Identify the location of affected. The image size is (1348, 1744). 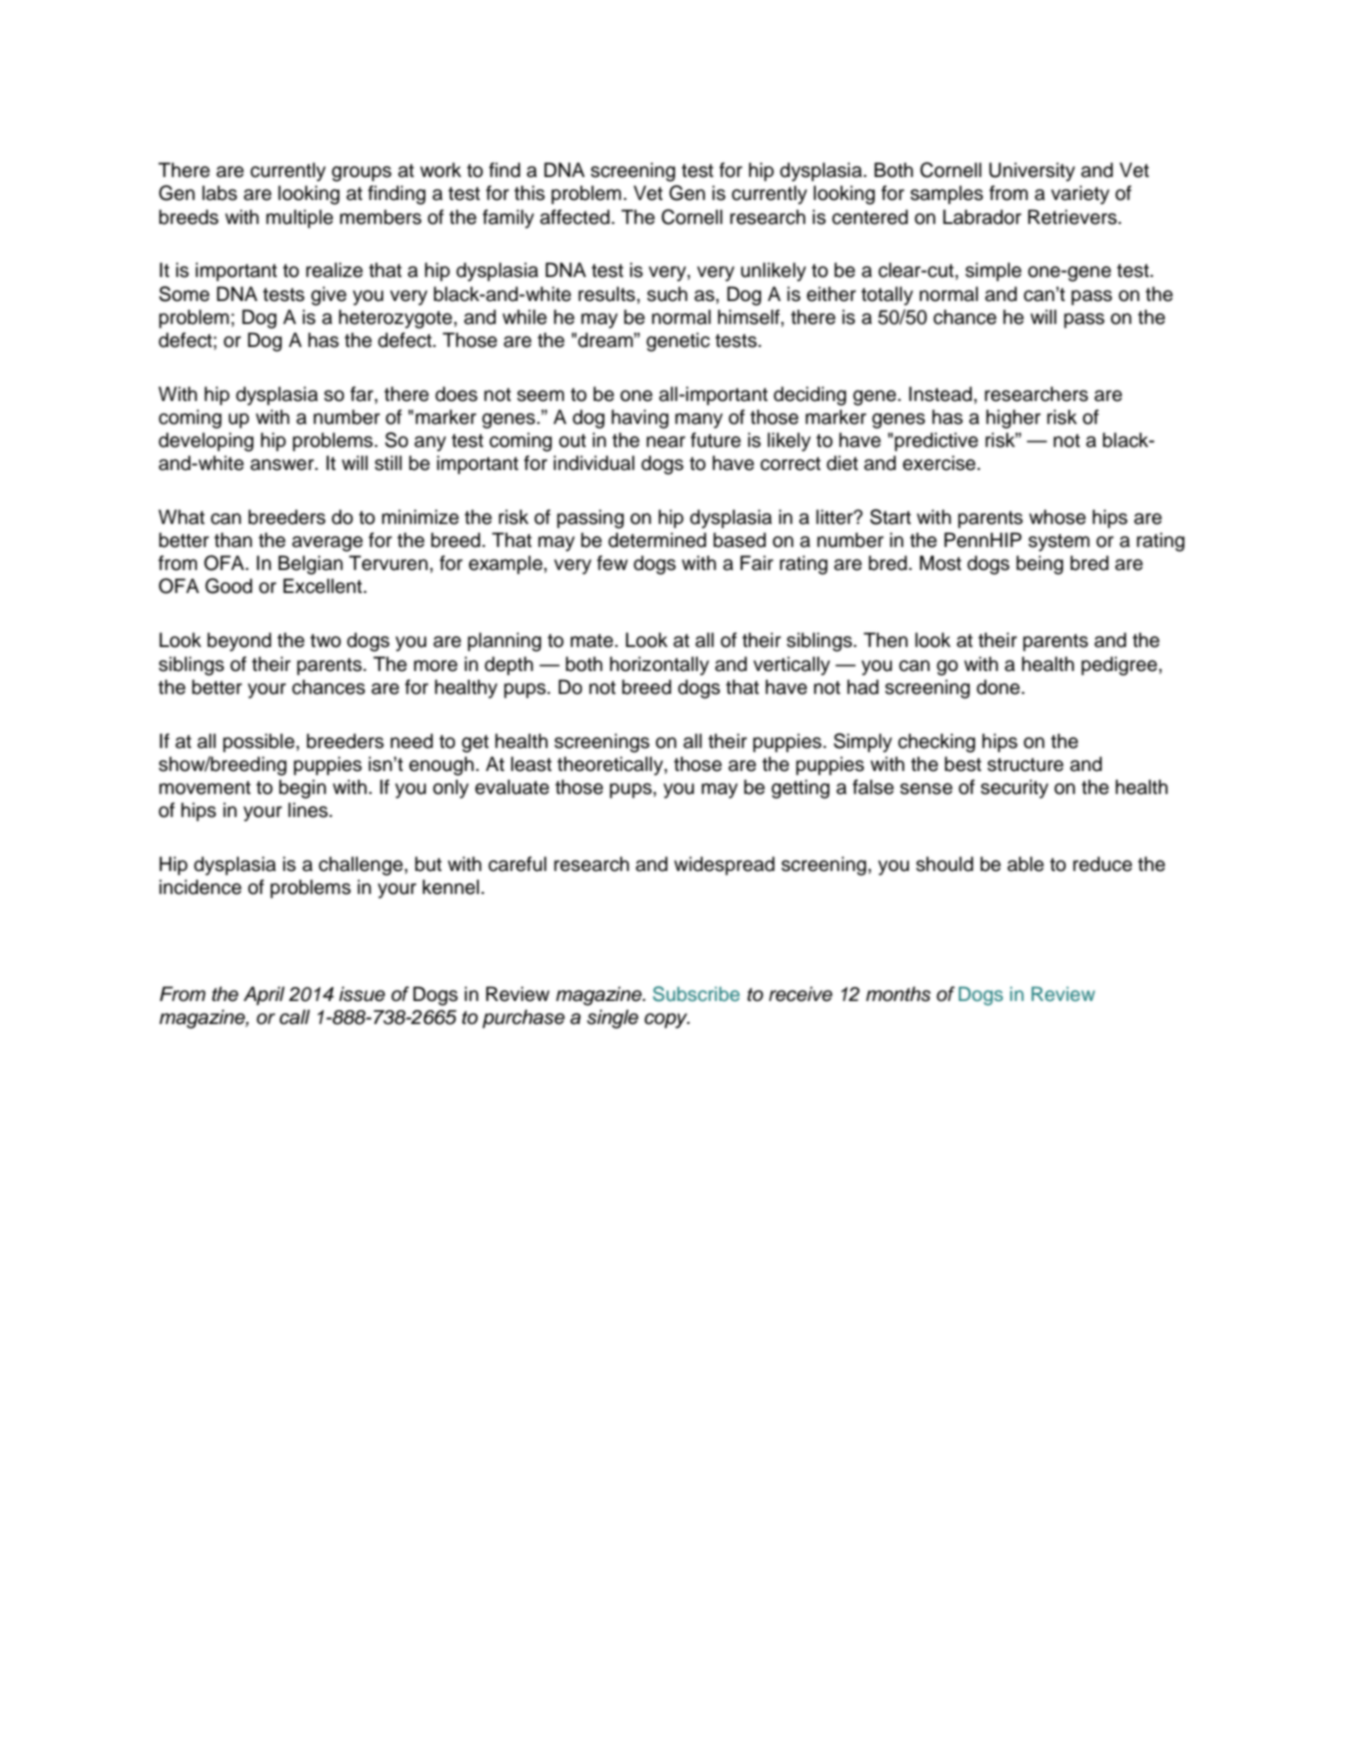
(575, 217).
